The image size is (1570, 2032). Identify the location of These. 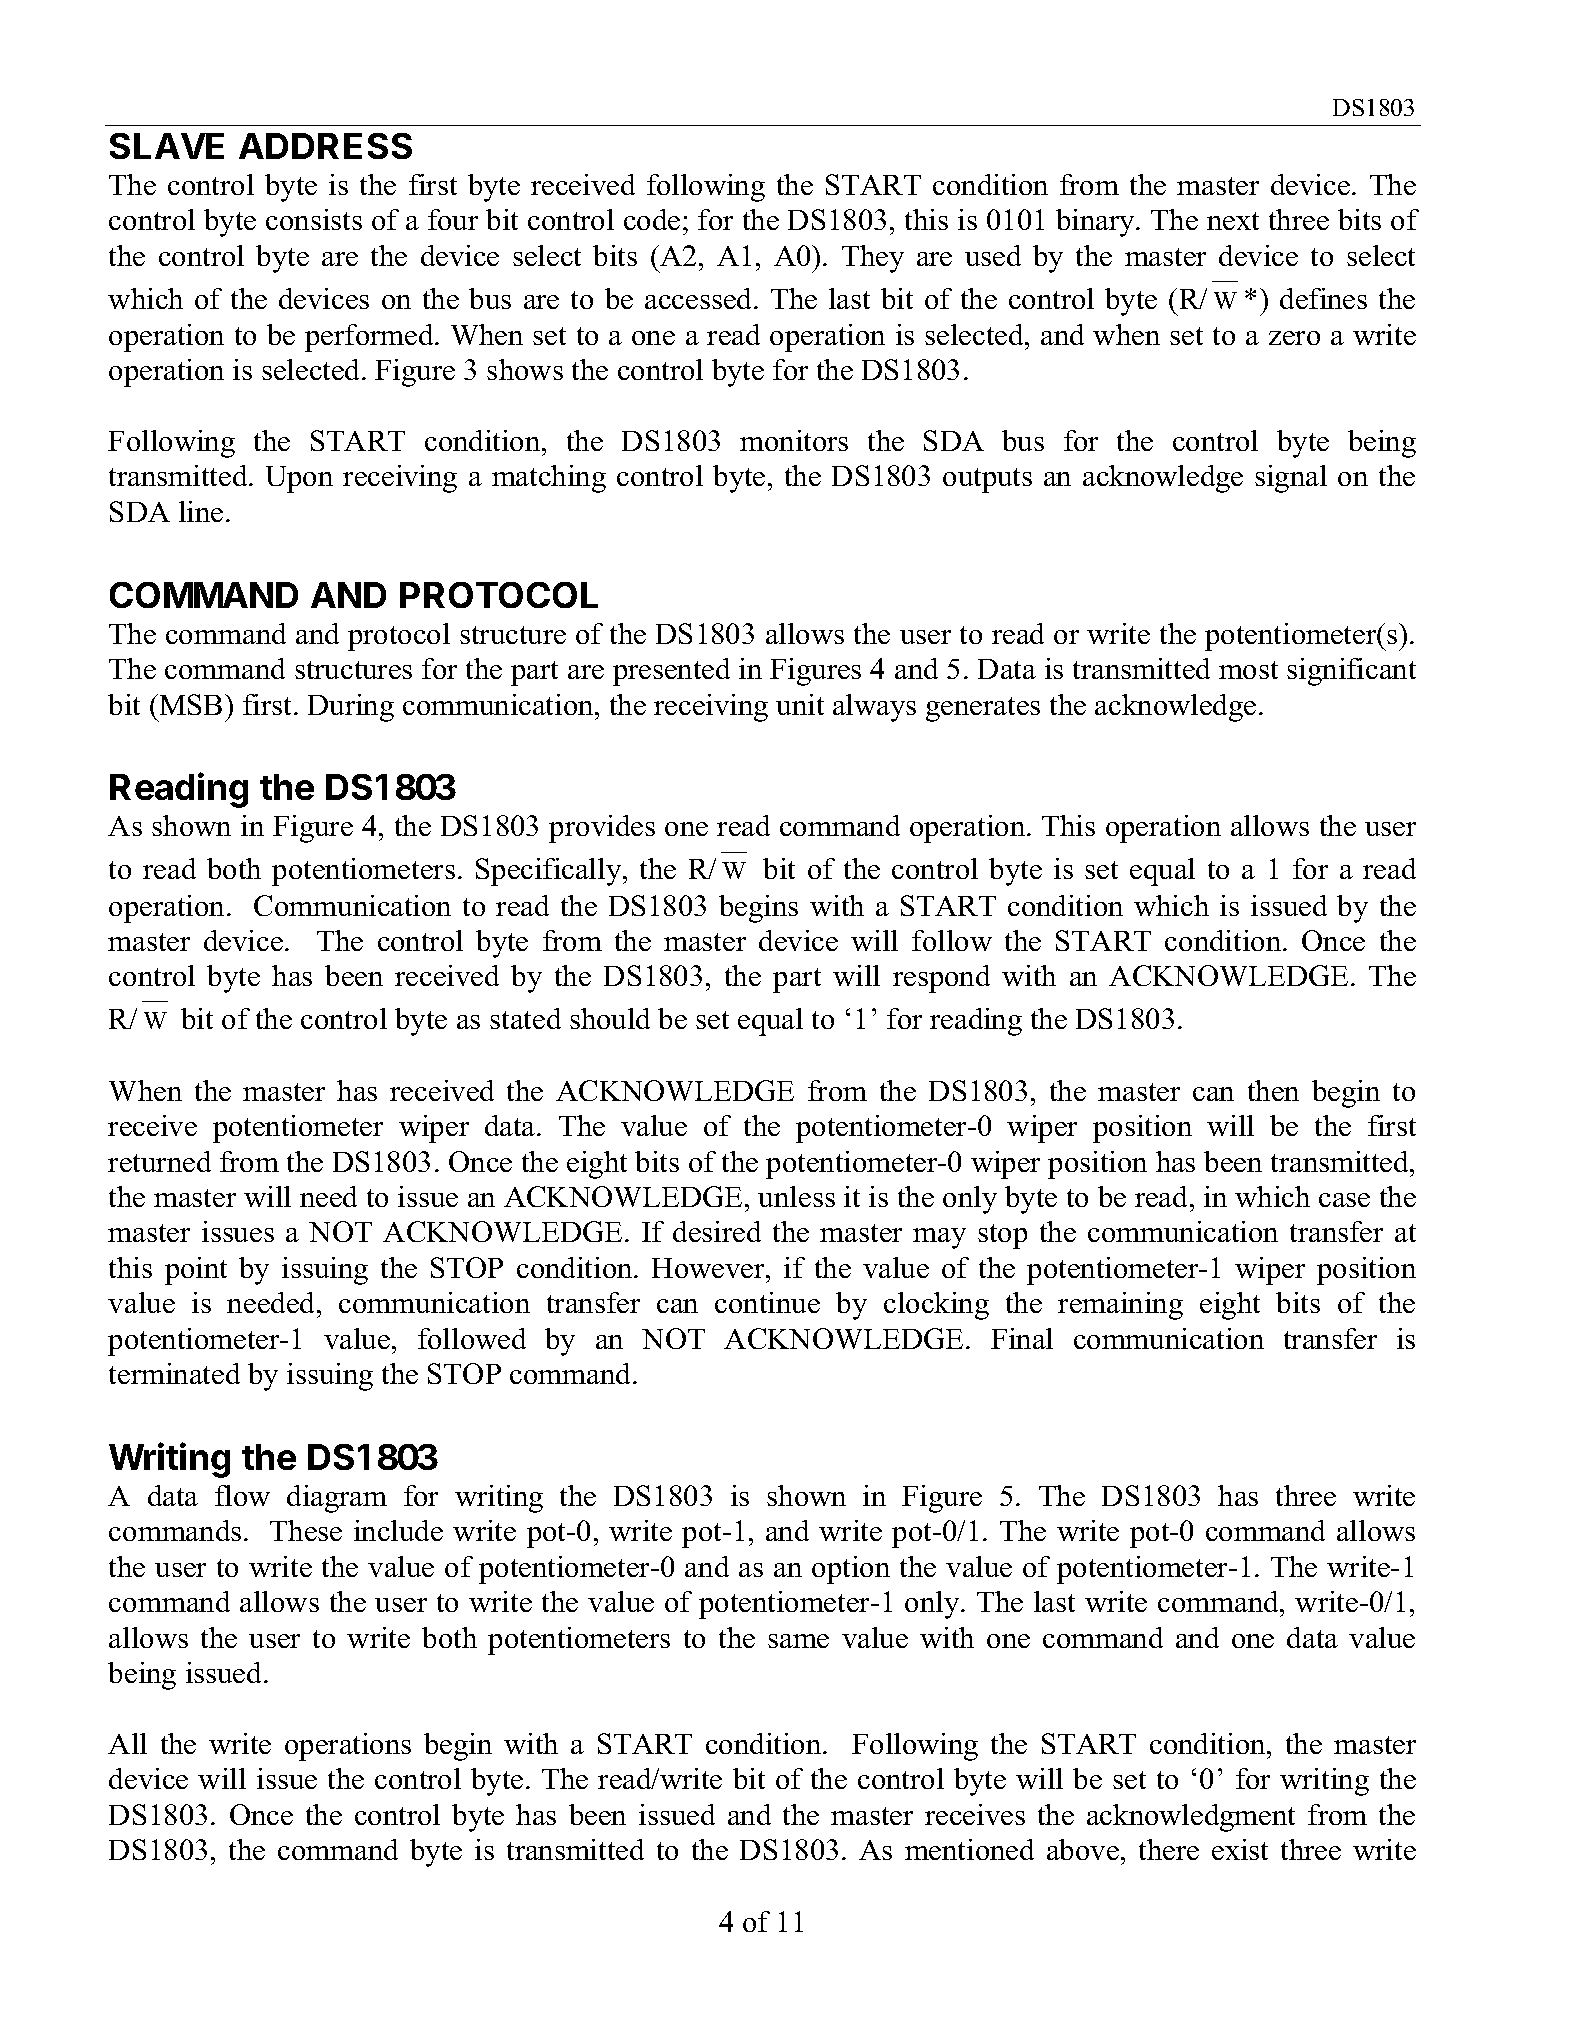
(306, 1530).
